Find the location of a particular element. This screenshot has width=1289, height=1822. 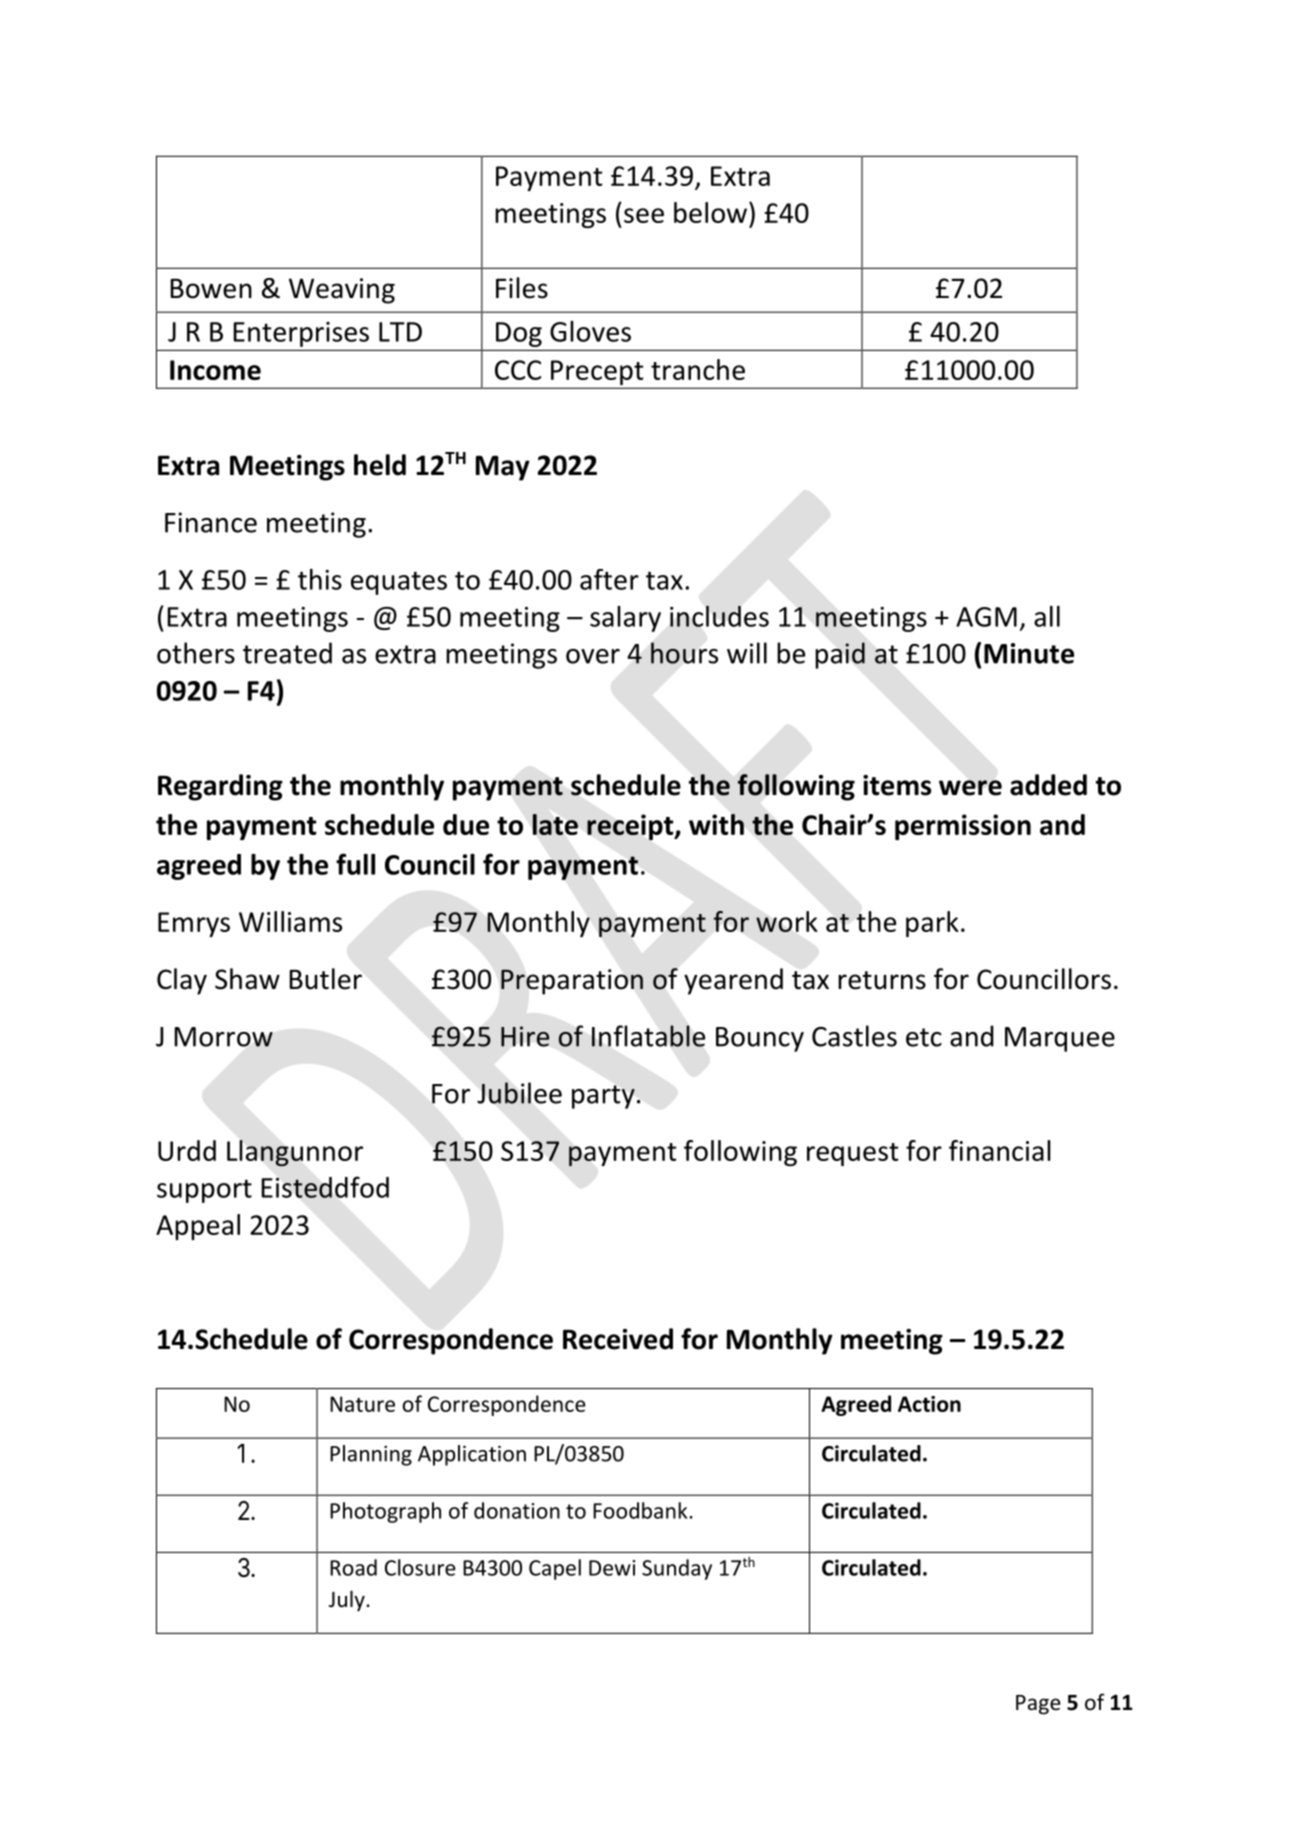

Butler is located at coordinates (325, 979).
